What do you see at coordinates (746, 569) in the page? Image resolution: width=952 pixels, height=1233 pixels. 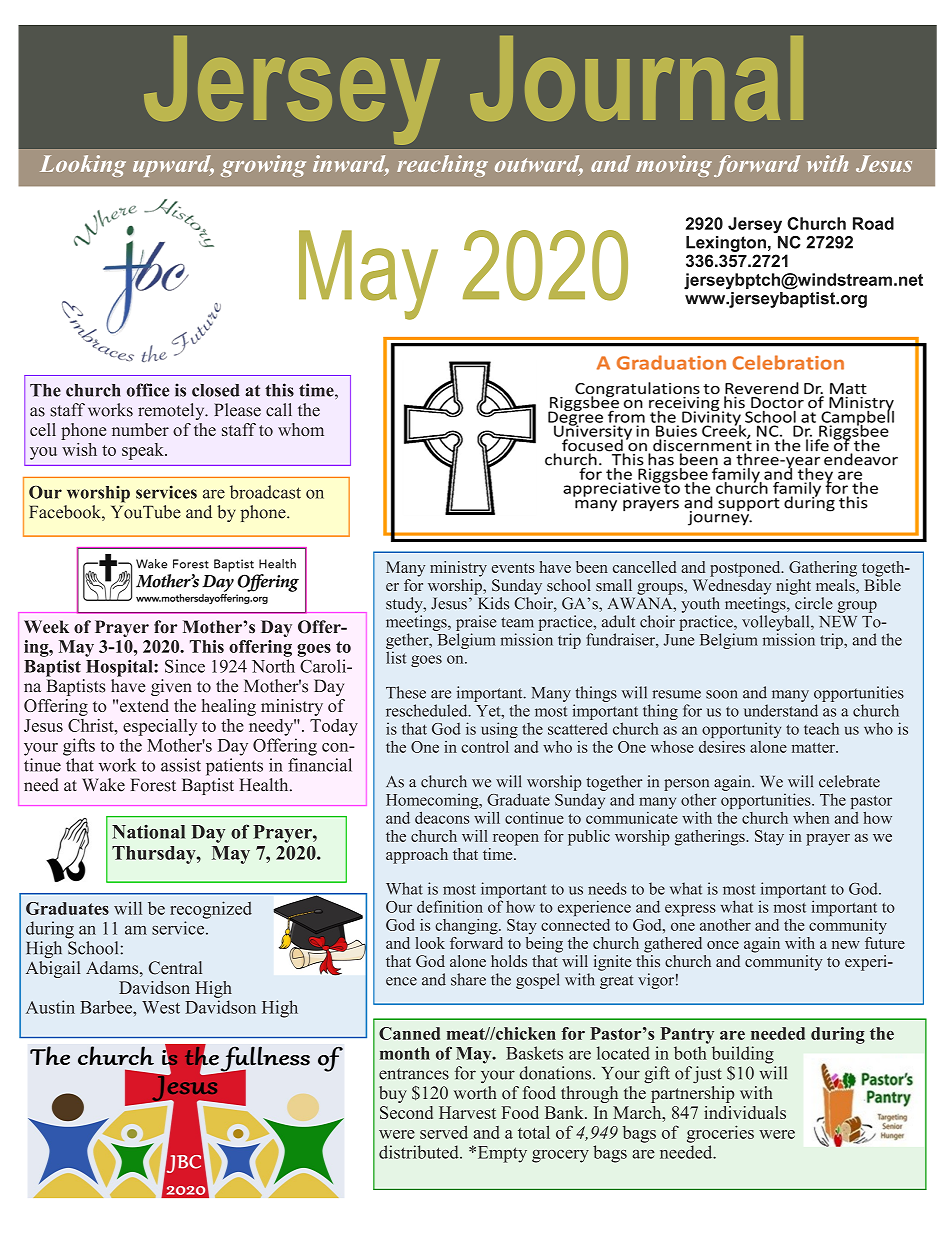 I see `postponed` at bounding box center [746, 569].
